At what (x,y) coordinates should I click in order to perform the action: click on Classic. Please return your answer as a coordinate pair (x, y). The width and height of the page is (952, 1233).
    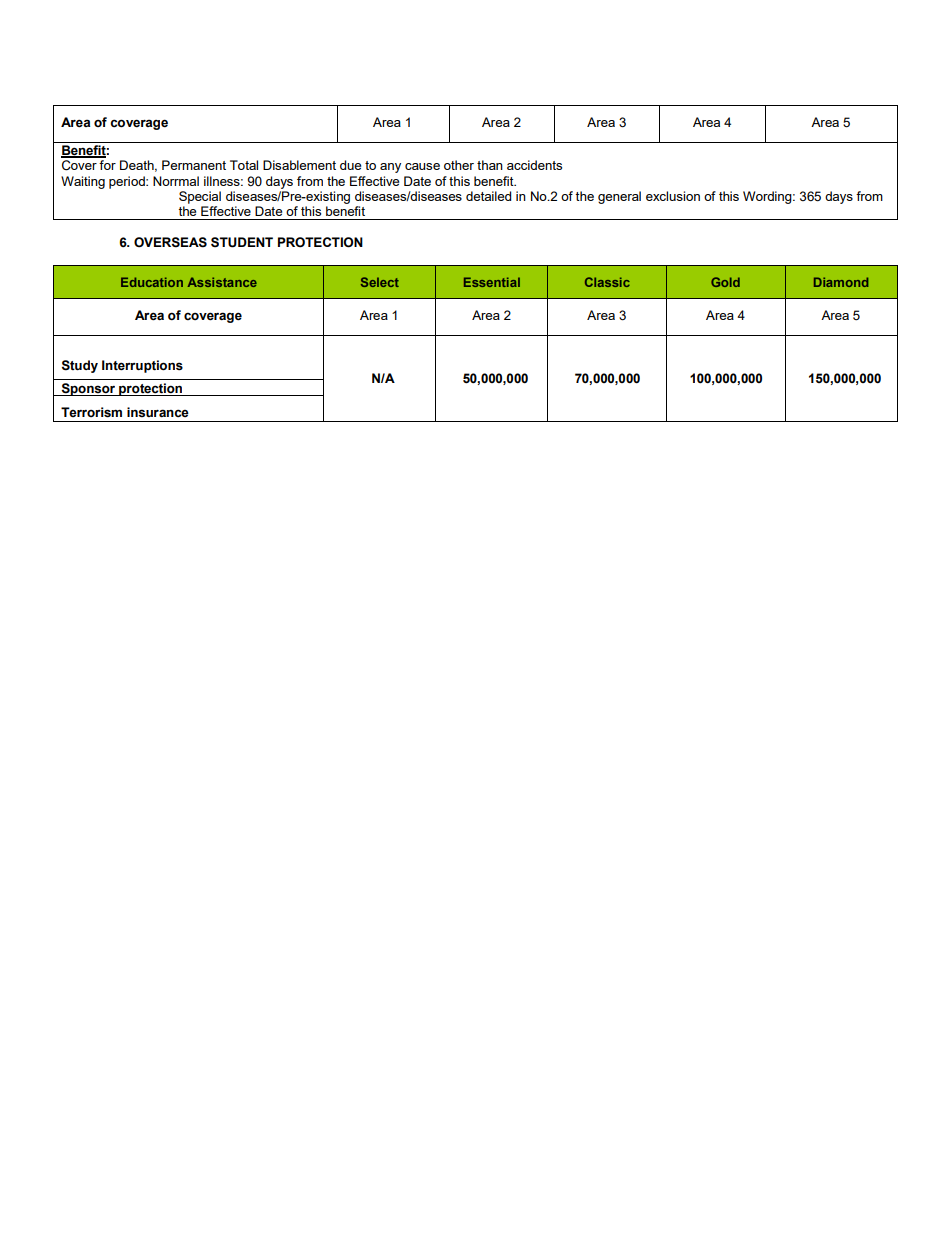
    Looking at the image, I should click on (607, 282).
